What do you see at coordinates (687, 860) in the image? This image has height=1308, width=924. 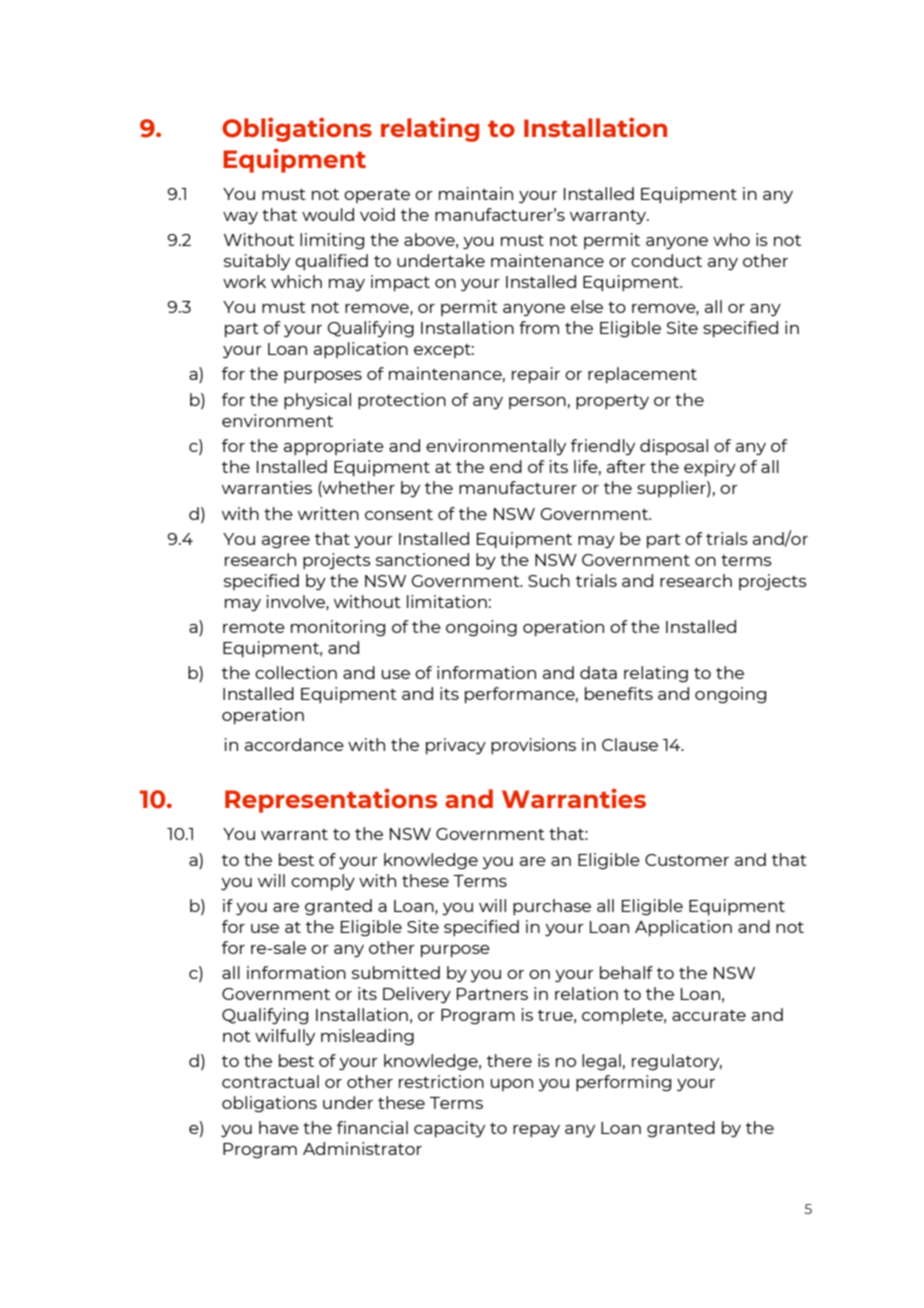 I see `Customer` at bounding box center [687, 860].
